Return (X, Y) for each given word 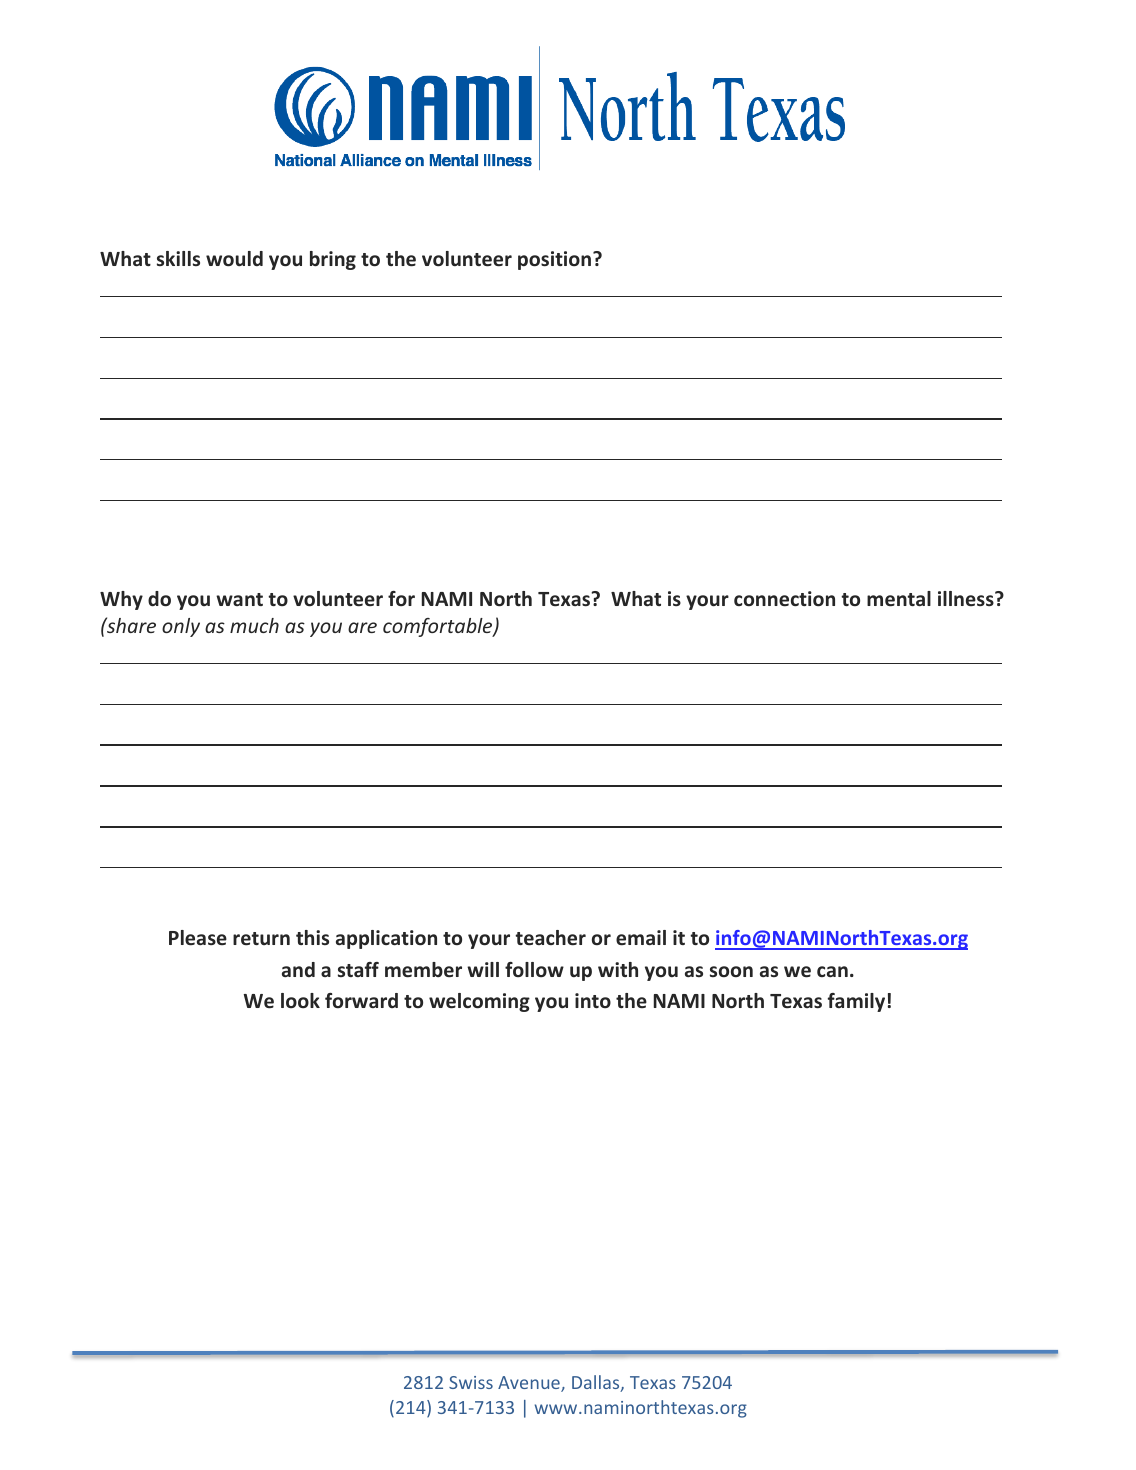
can (832, 971)
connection (784, 599)
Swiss (471, 1382)
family (858, 1002)
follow (534, 969)
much (254, 625)
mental (899, 599)
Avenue (530, 1384)
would (234, 259)
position (556, 260)
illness (967, 598)
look (300, 1000)
